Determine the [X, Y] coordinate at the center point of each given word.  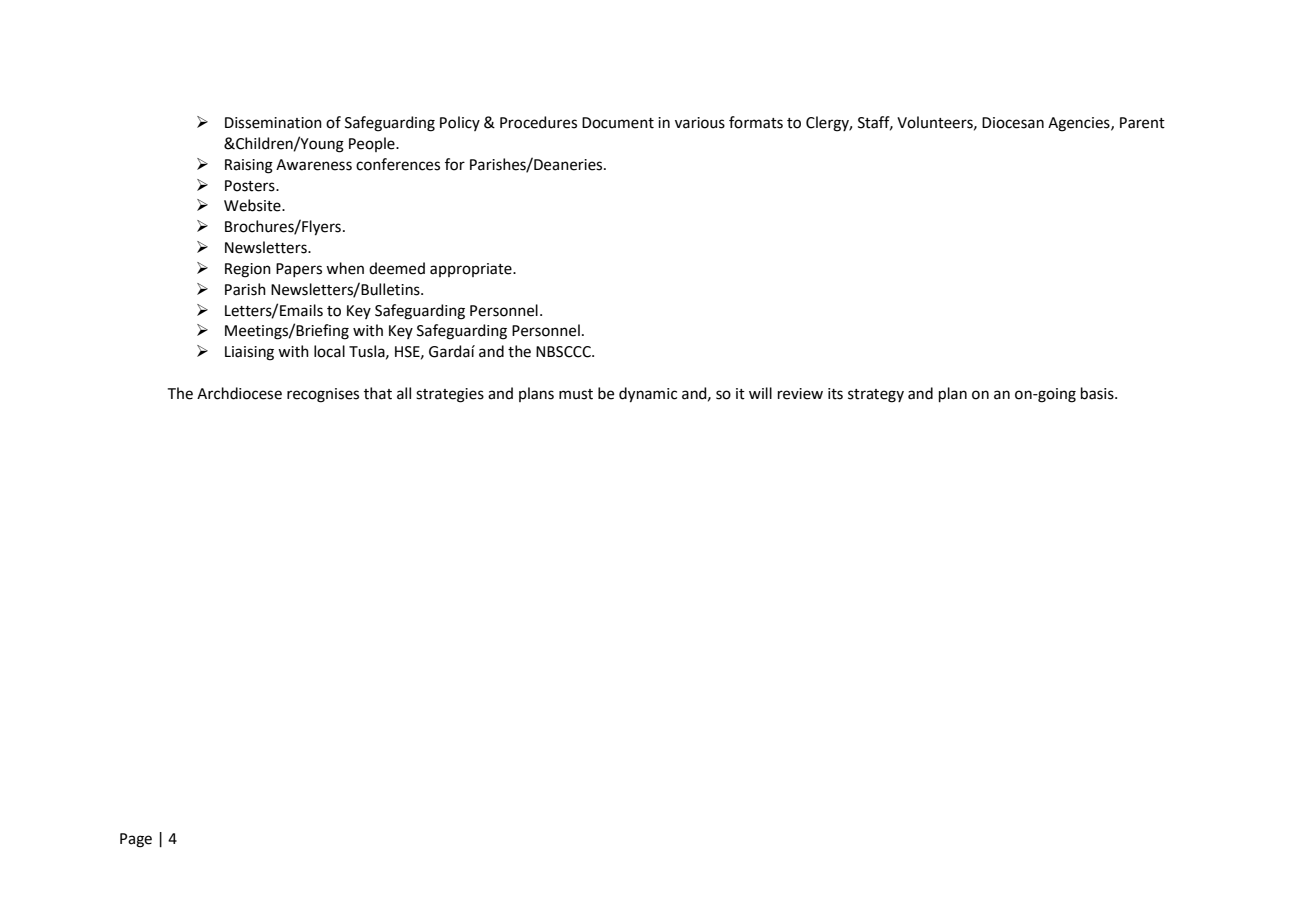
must [576, 394]
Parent [1142, 123]
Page [136, 840]
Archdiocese [239, 393]
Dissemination [273, 123]
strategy [876, 396]
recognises [323, 395]
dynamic [648, 395]
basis [1098, 393]
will [760, 393]
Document [618, 123]
